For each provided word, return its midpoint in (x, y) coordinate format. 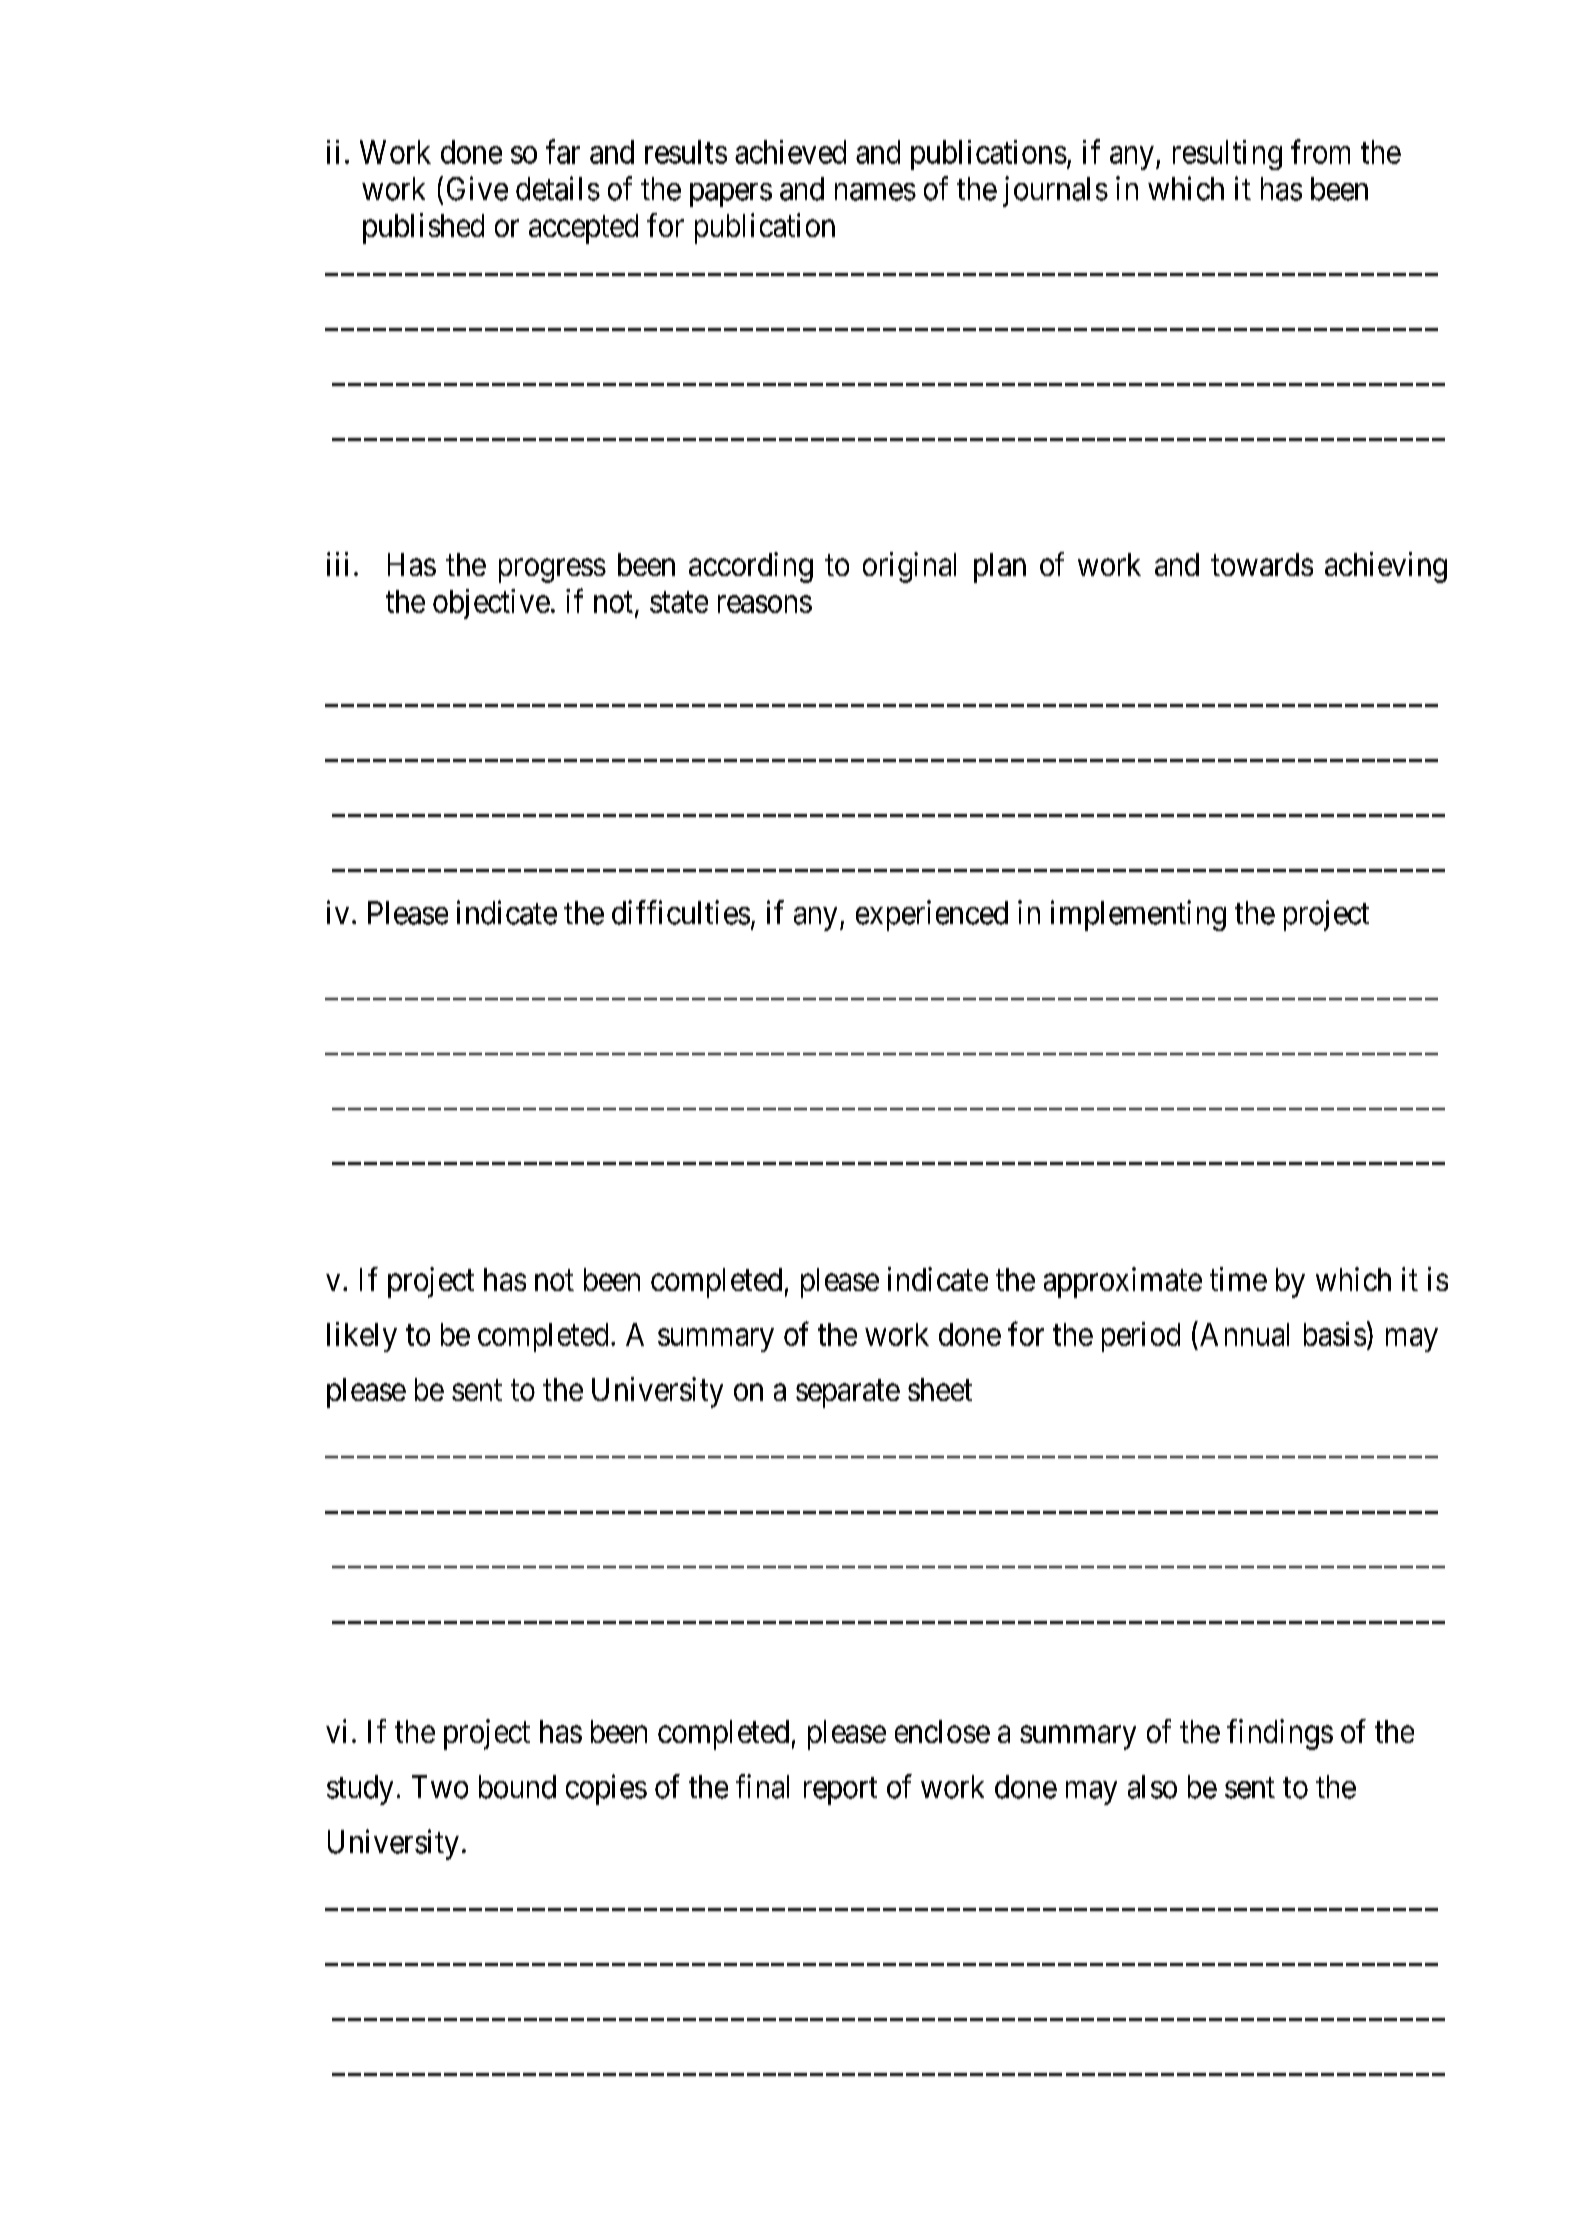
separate (848, 1394)
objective (491, 604)
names (875, 192)
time (1238, 1279)
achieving (1386, 567)
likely (362, 1337)
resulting (1227, 155)
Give (477, 188)
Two (440, 1787)
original (909, 567)
